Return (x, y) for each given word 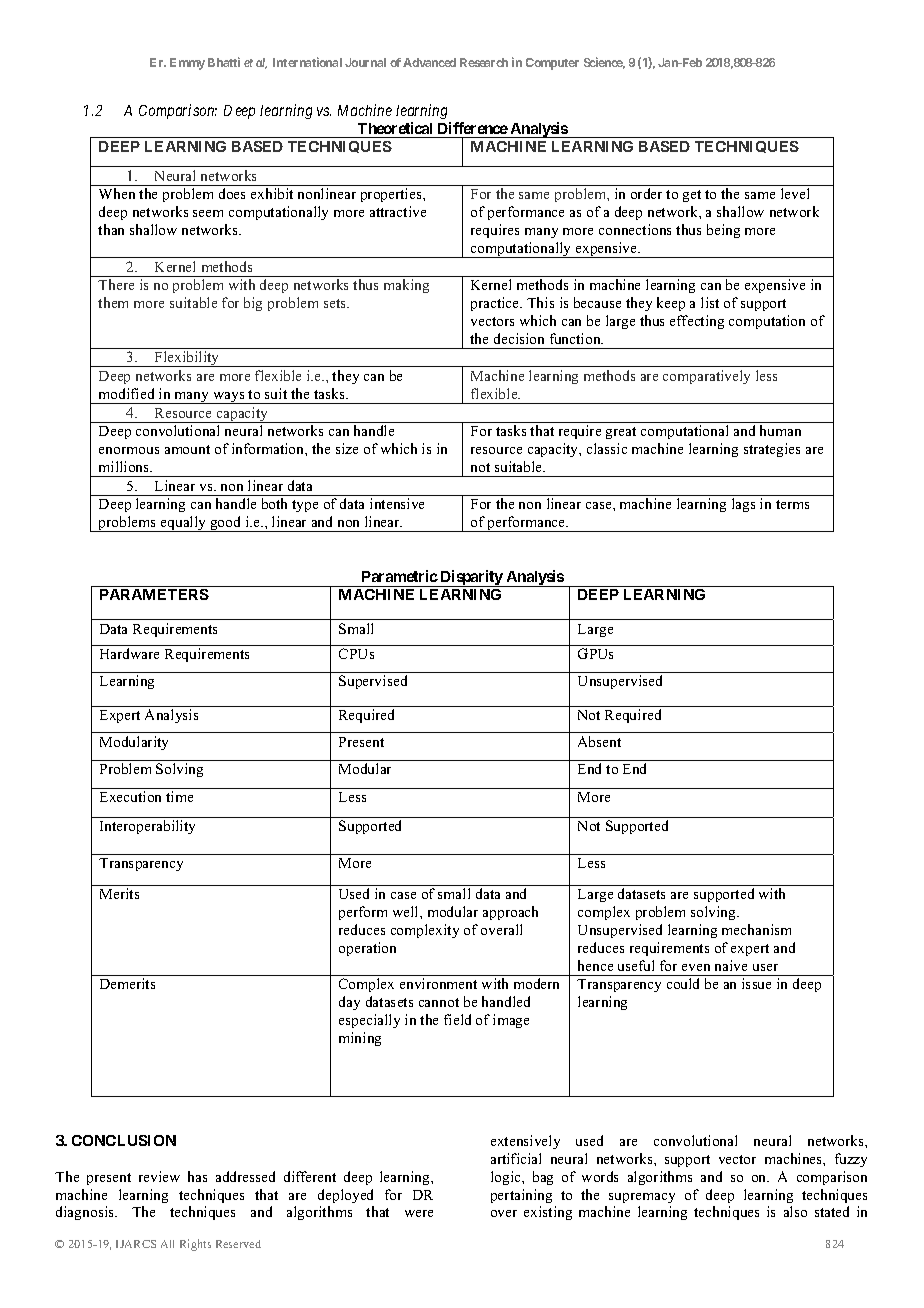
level (795, 193)
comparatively (706, 377)
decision (519, 338)
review (159, 1176)
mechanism (756, 929)
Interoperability (147, 827)
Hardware (129, 653)
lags (743, 505)
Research (484, 62)
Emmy (187, 64)
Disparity (471, 578)
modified (126, 393)
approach (510, 913)
